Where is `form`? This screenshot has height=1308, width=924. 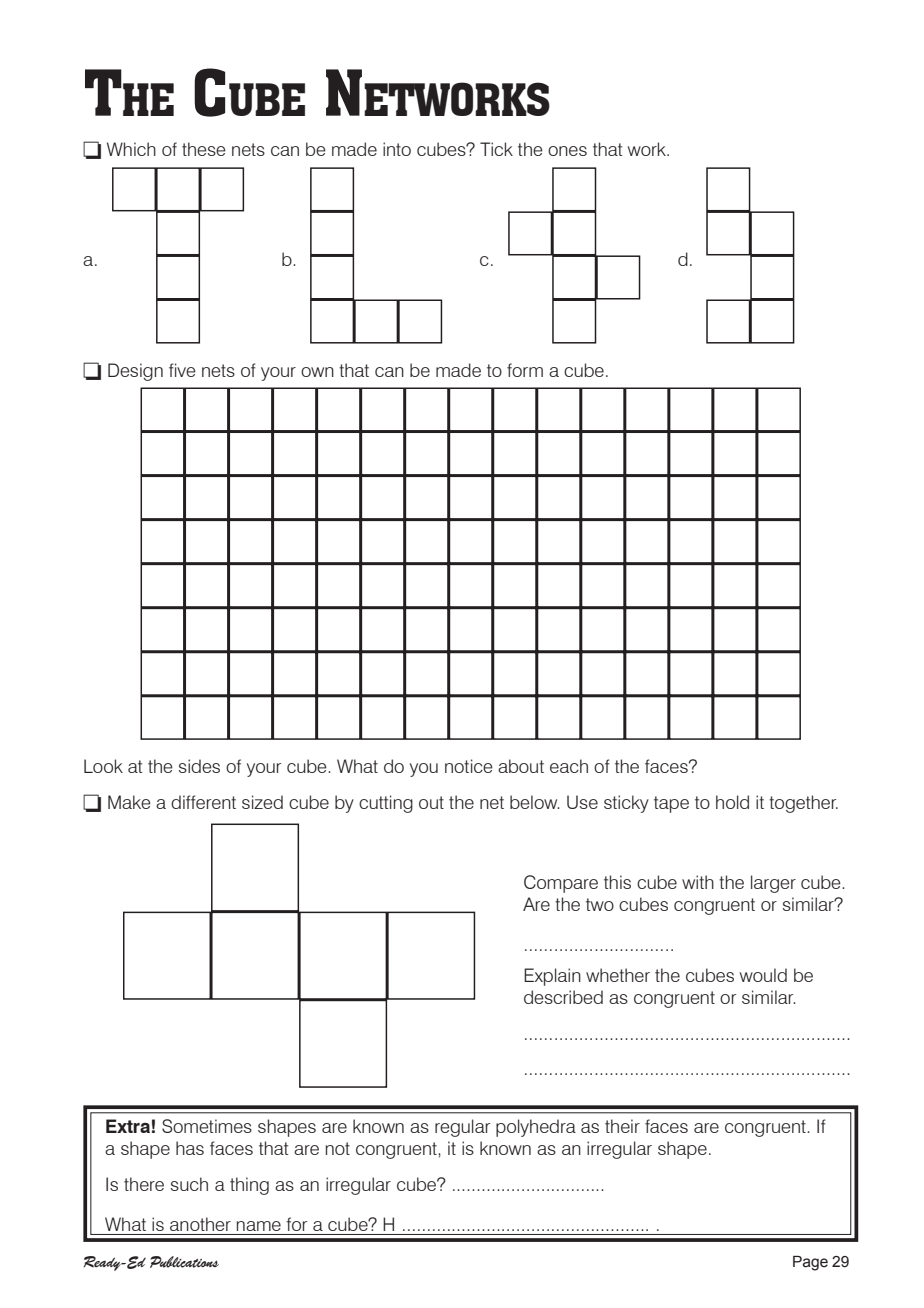
form is located at coordinates (525, 370).
